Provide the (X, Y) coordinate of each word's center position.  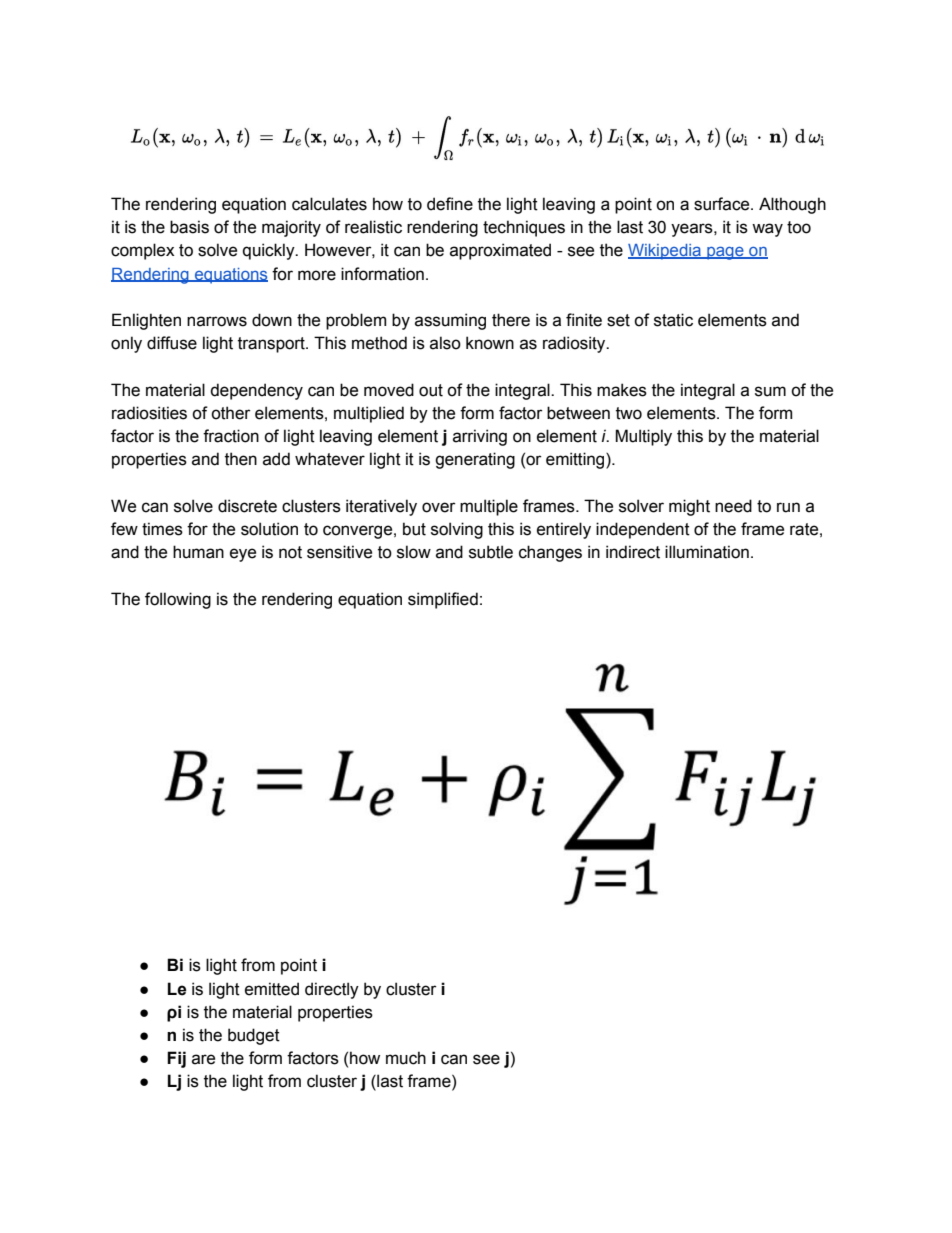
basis (189, 227)
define (450, 204)
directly (332, 990)
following (178, 600)
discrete (247, 506)
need (733, 506)
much (406, 1058)
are (203, 1059)
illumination (707, 552)
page (725, 253)
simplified (443, 600)
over (439, 507)
